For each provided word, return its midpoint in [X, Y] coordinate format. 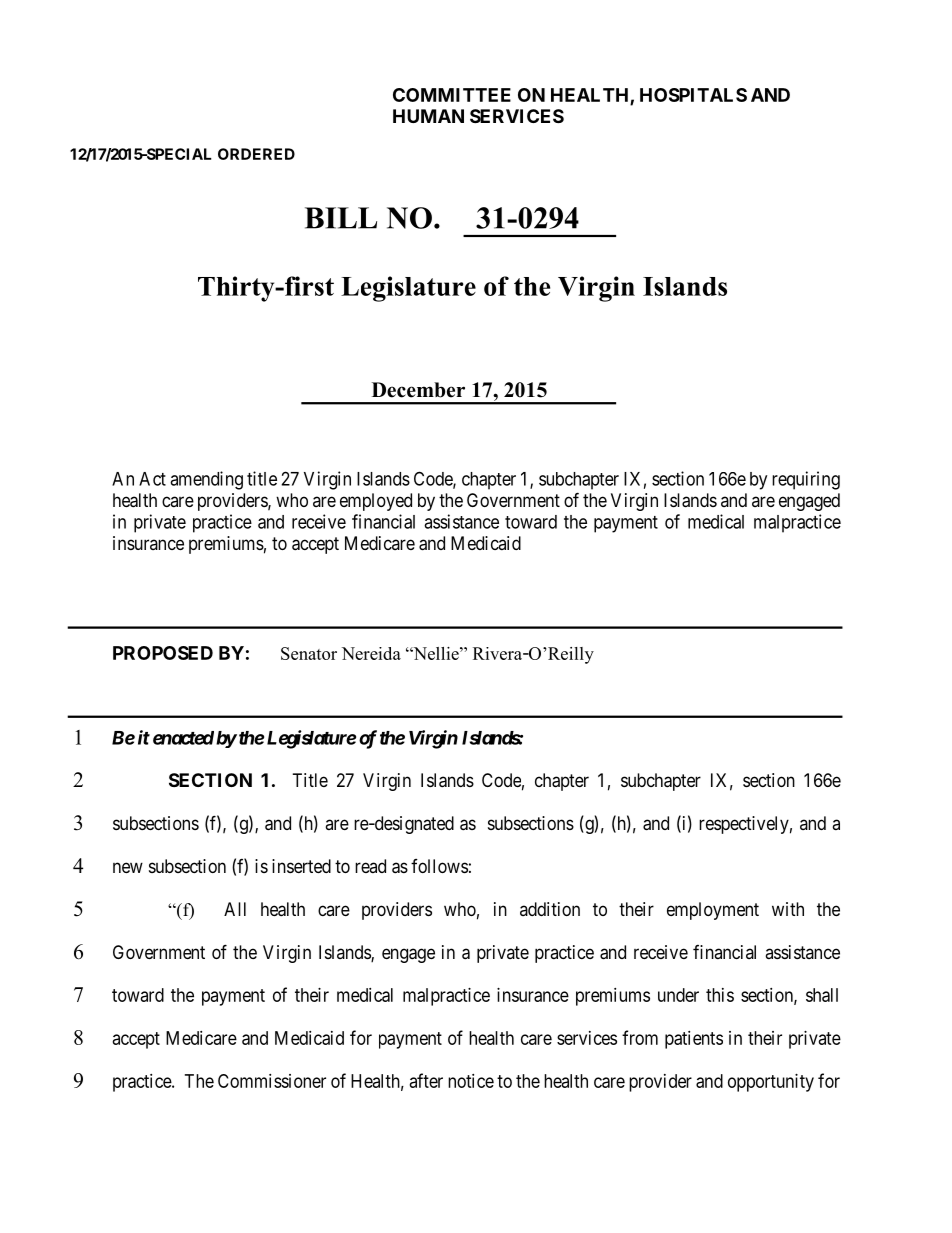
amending [206, 480]
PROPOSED [163, 653]
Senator [309, 653]
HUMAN [428, 116]
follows [439, 866]
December [418, 390]
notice [471, 1081]
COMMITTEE [452, 95]
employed [376, 502]
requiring [806, 480]
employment [713, 911]
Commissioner [272, 1081]
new [128, 867]
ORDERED [256, 154]
